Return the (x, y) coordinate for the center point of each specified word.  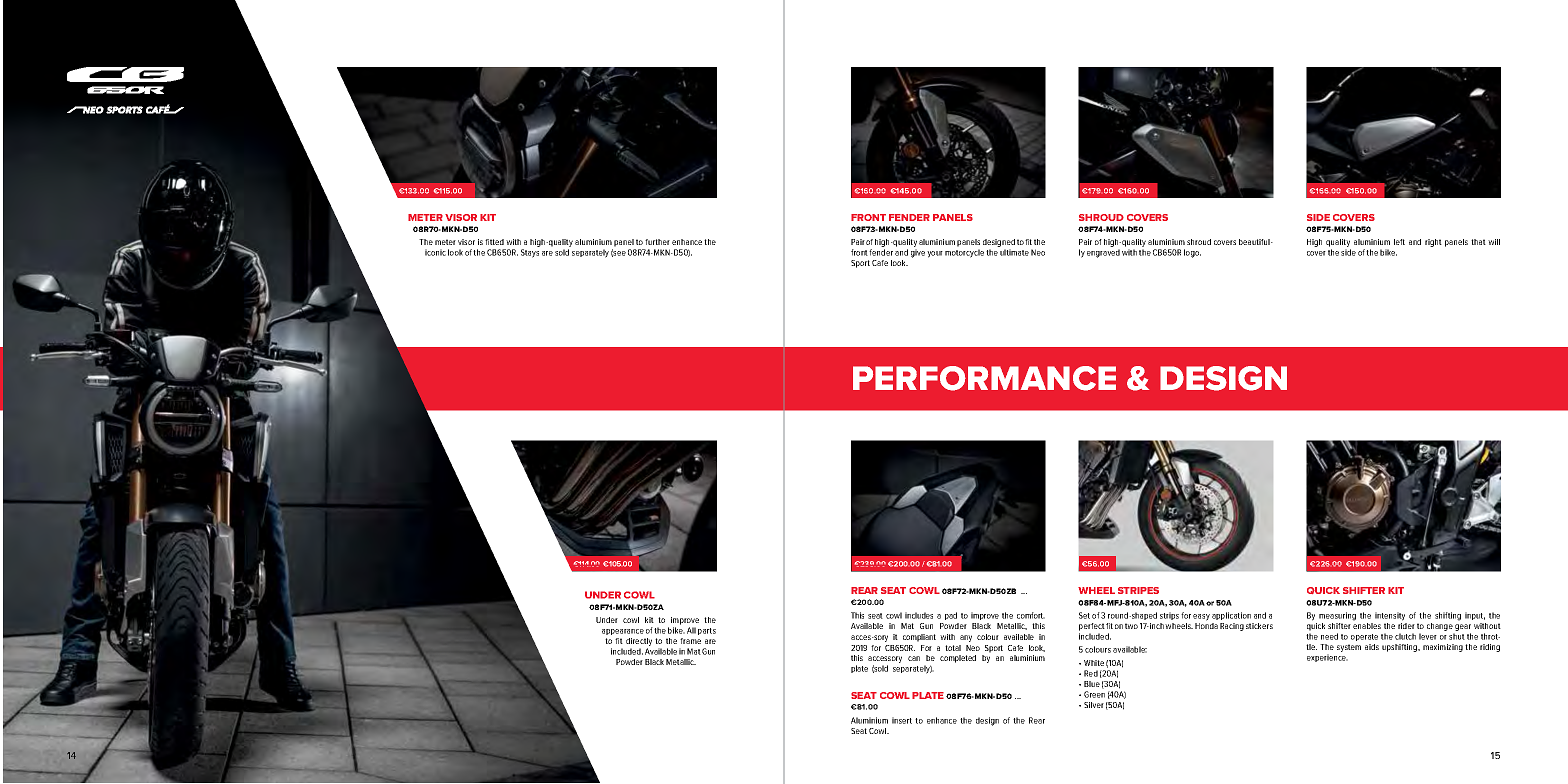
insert (902, 720)
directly (639, 643)
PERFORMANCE (984, 378)
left (1399, 242)
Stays (530, 253)
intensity (1390, 616)
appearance (623, 632)
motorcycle (964, 253)
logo (1192, 253)
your (935, 254)
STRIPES (1138, 590)
